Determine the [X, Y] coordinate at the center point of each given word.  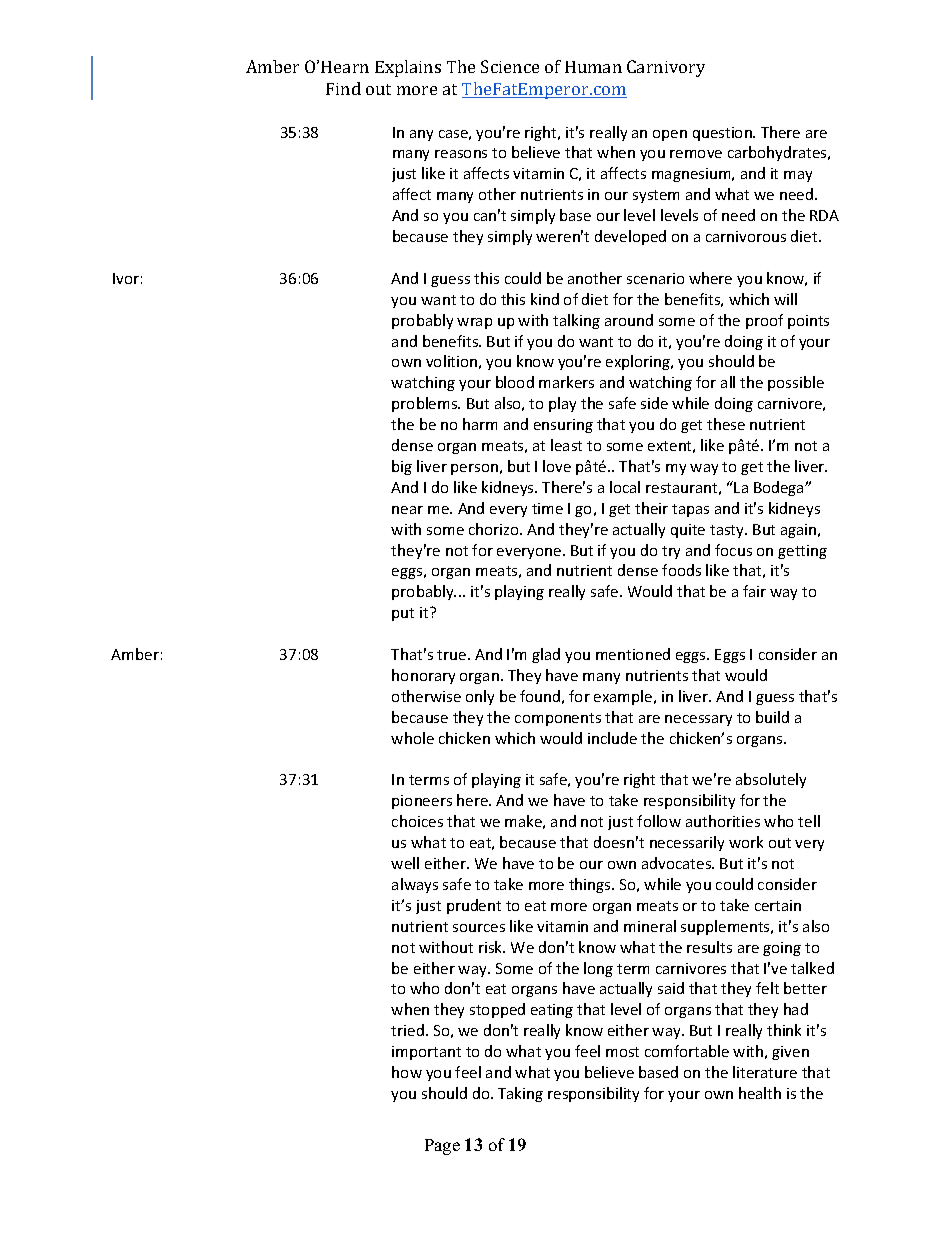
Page [442, 1147]
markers [566, 382]
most [622, 1052]
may [798, 176]
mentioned [633, 654]
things [591, 885]
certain [778, 905]
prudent [474, 906]
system [656, 196]
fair [754, 591]
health [760, 1093]
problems [426, 404]
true [453, 655]
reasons [461, 154]
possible [796, 383]
